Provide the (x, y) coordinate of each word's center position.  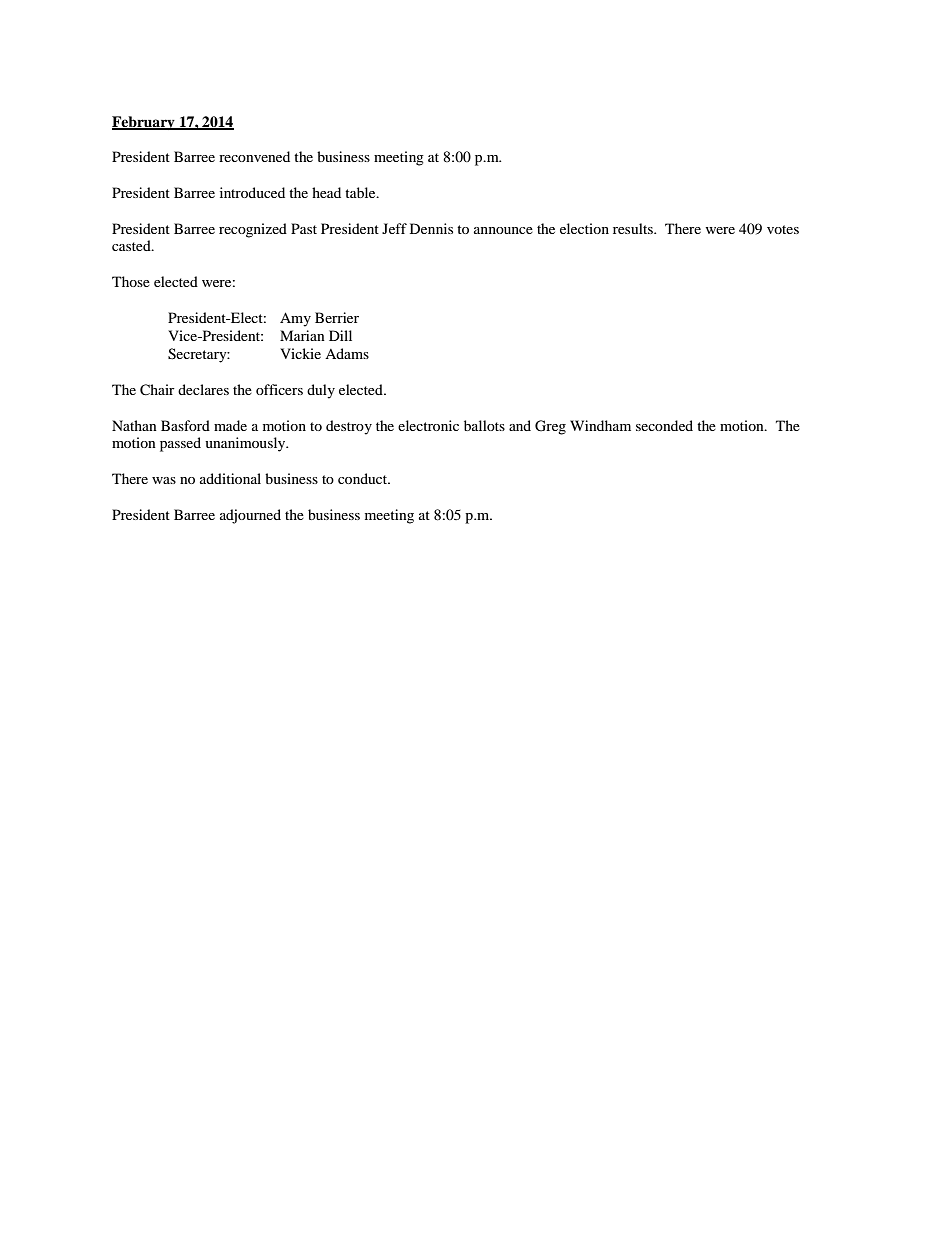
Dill (340, 335)
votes (783, 229)
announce (503, 230)
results (634, 228)
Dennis (431, 228)
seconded (664, 425)
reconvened (254, 156)
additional (230, 478)
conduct (364, 478)
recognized (253, 230)
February (144, 123)
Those (131, 281)
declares (203, 389)
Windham (600, 425)
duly (321, 391)
